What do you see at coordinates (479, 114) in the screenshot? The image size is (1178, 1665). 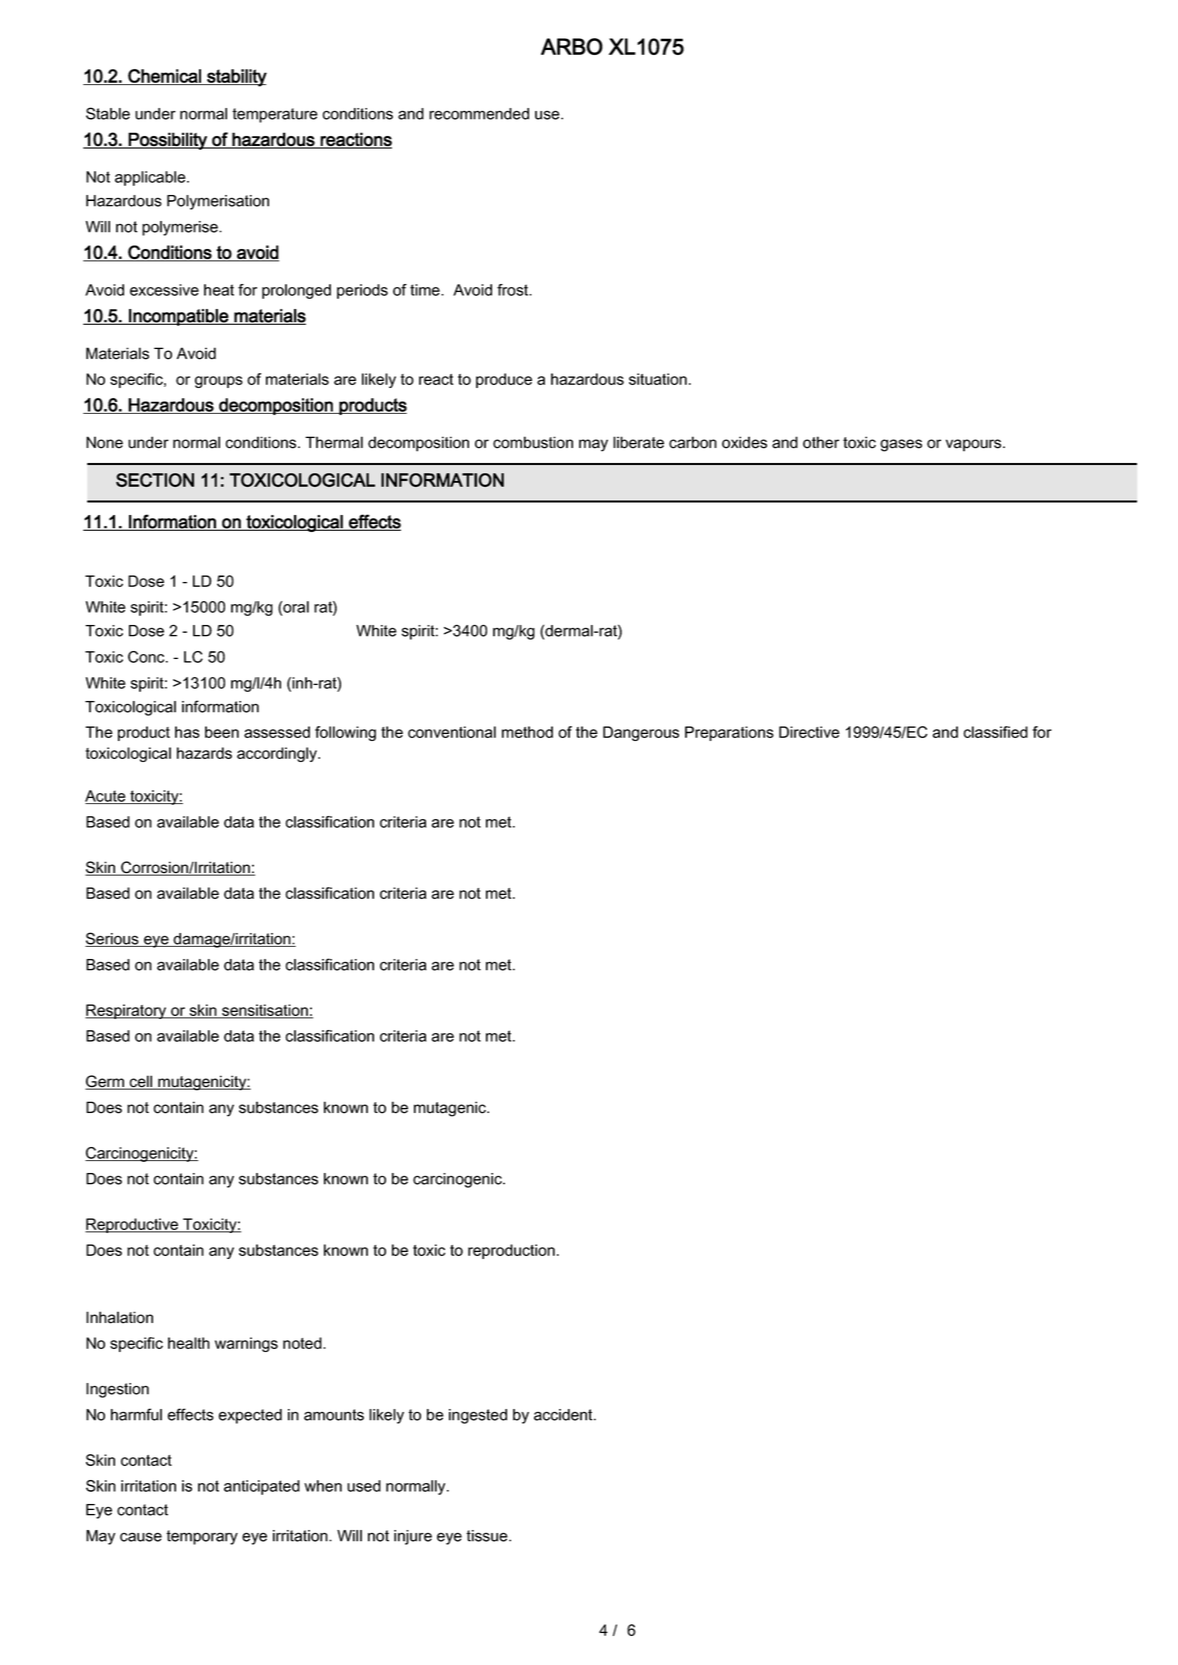 I see `recommended` at bounding box center [479, 114].
